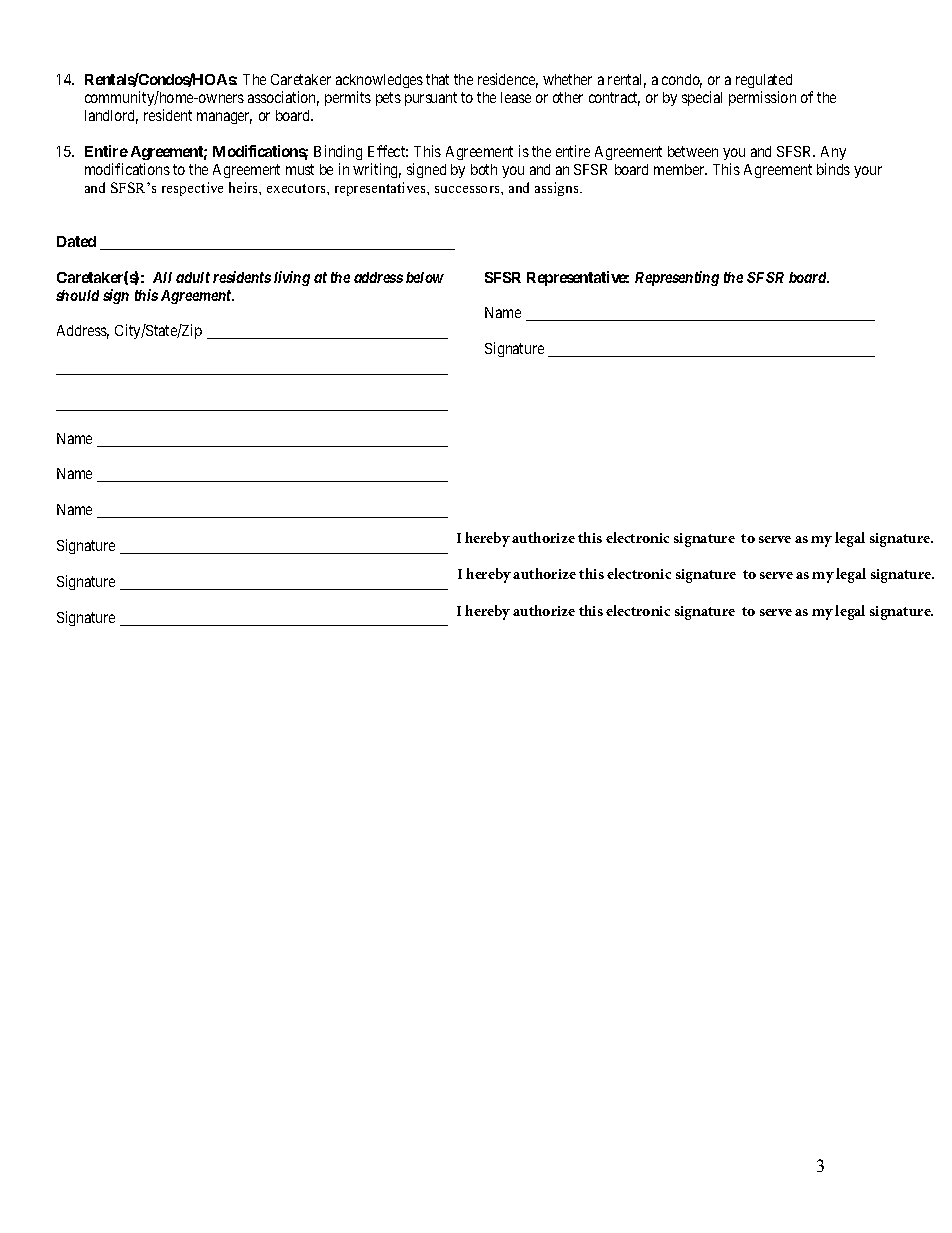  What do you see at coordinates (437, 79) in the page?
I see `that` at bounding box center [437, 79].
